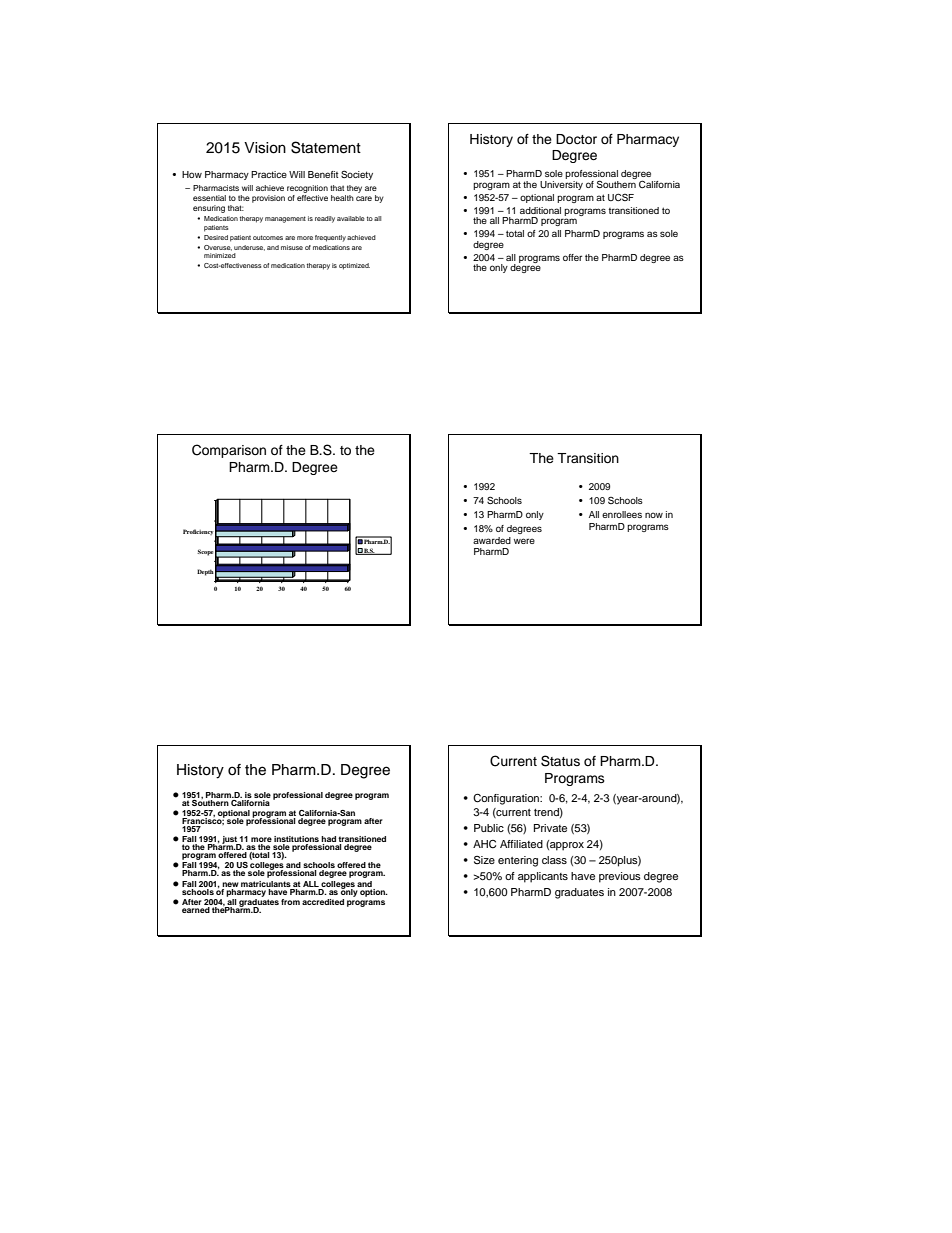  Describe the element at coordinates (354, 266) in the screenshot. I see `optimized` at that location.
